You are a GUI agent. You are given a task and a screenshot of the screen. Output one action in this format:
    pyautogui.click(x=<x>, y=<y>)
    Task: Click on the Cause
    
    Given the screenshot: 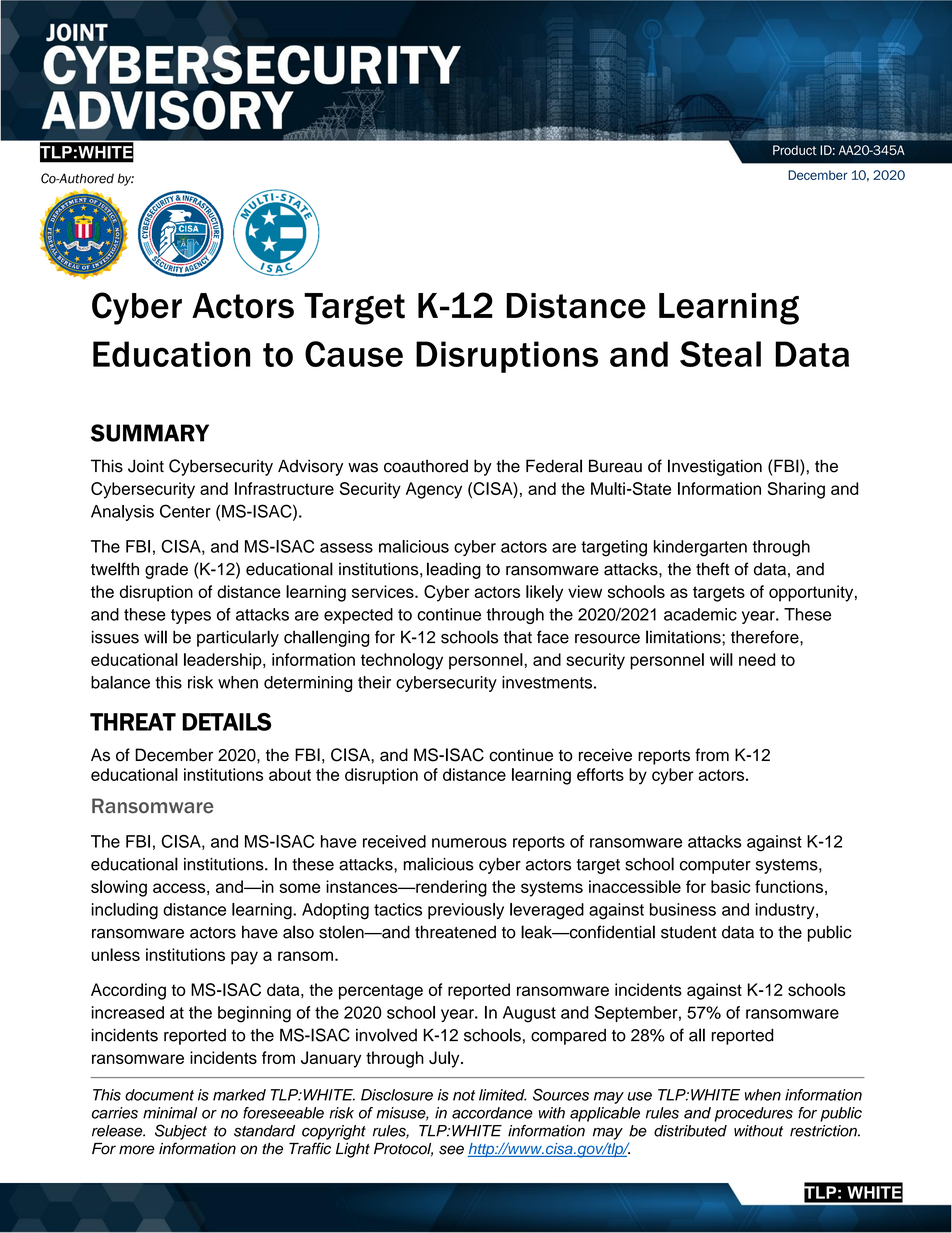 What is the action you would take?
    pyautogui.click(x=354, y=354)
